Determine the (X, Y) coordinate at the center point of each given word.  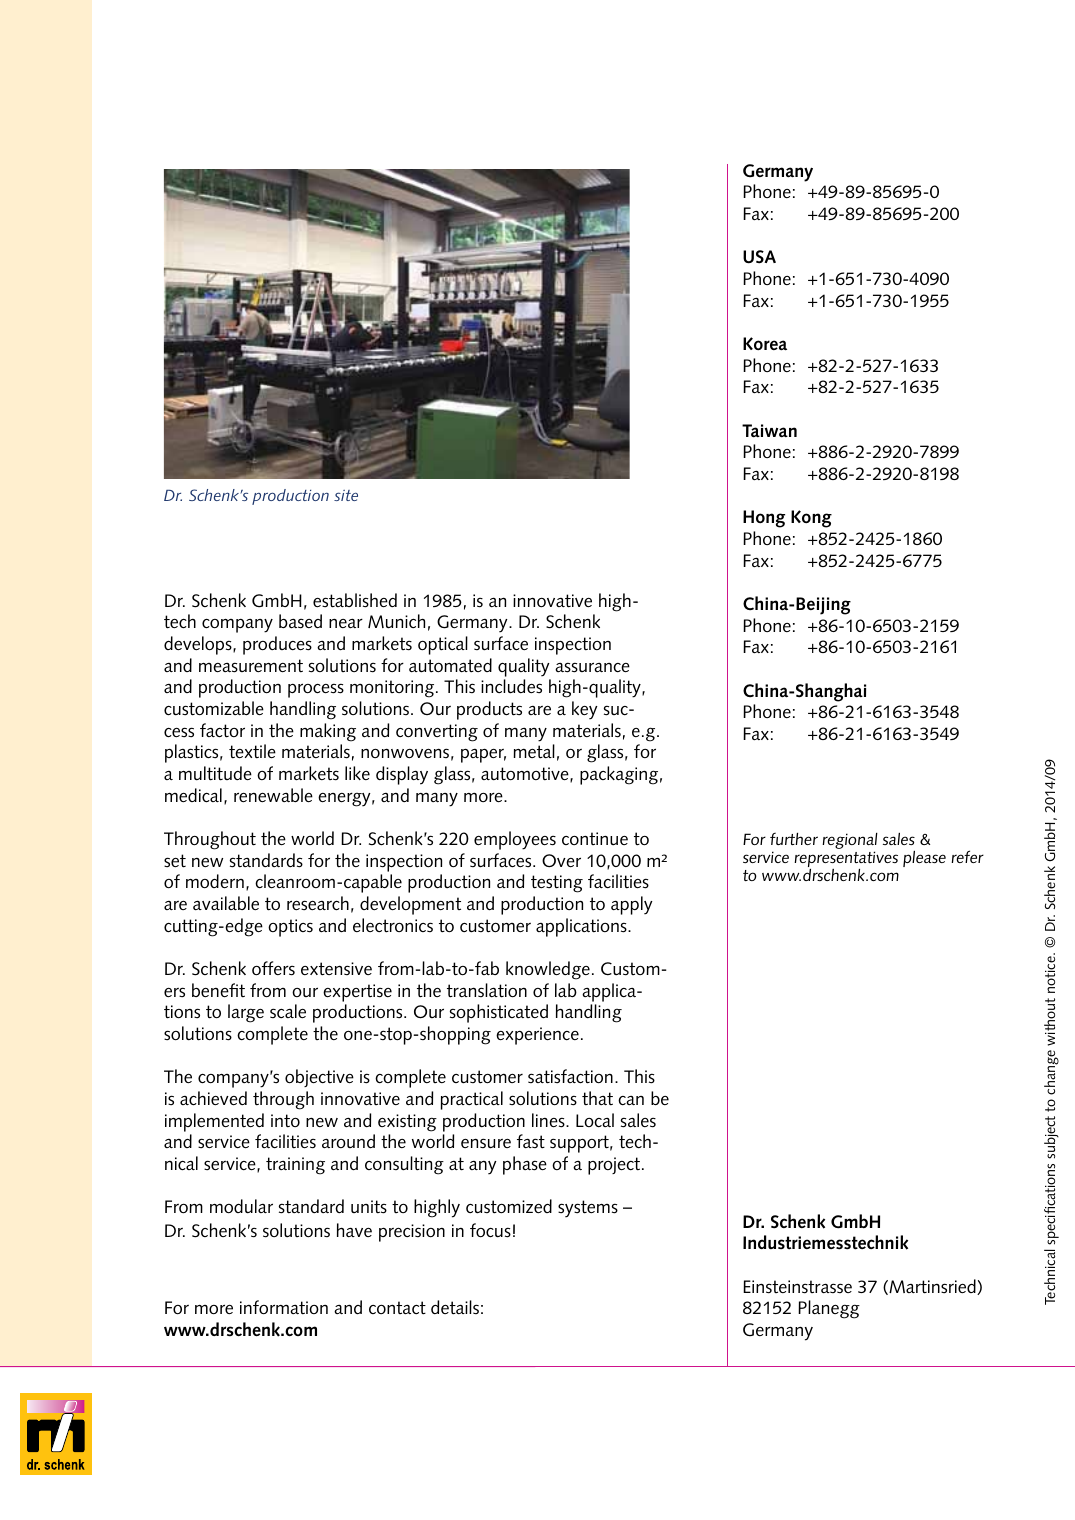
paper (483, 755)
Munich (396, 621)
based (300, 621)
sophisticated (499, 1013)
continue (595, 838)
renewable (273, 795)
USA (759, 257)
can (631, 1100)
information (284, 1307)
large (246, 1013)
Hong (764, 519)
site (346, 495)
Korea (765, 344)
